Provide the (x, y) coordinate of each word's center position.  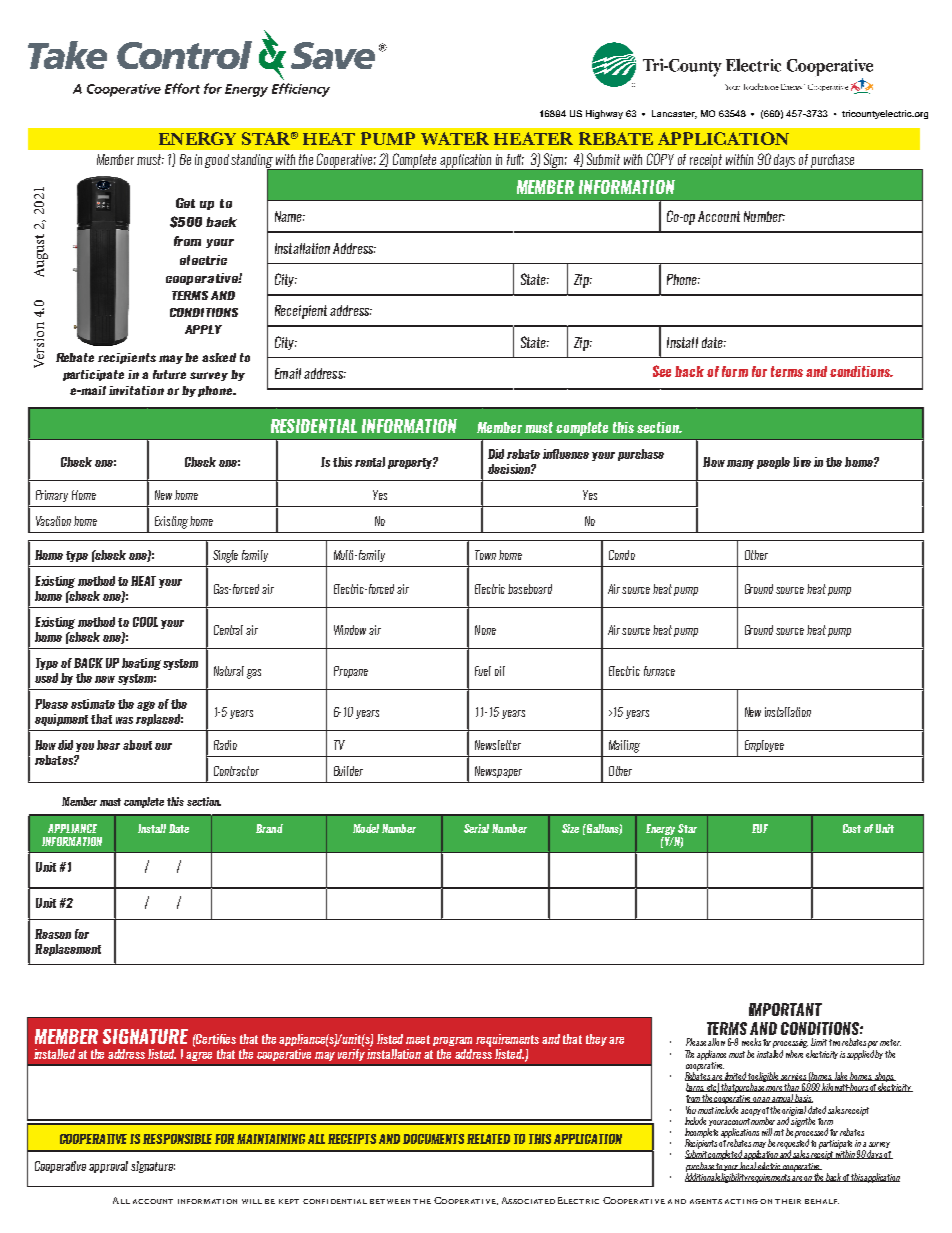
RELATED (488, 1139)
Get (185, 203)
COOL (145, 622)
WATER (455, 138)
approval (108, 1167)
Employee (764, 746)
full (515, 159)
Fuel (483, 671)
